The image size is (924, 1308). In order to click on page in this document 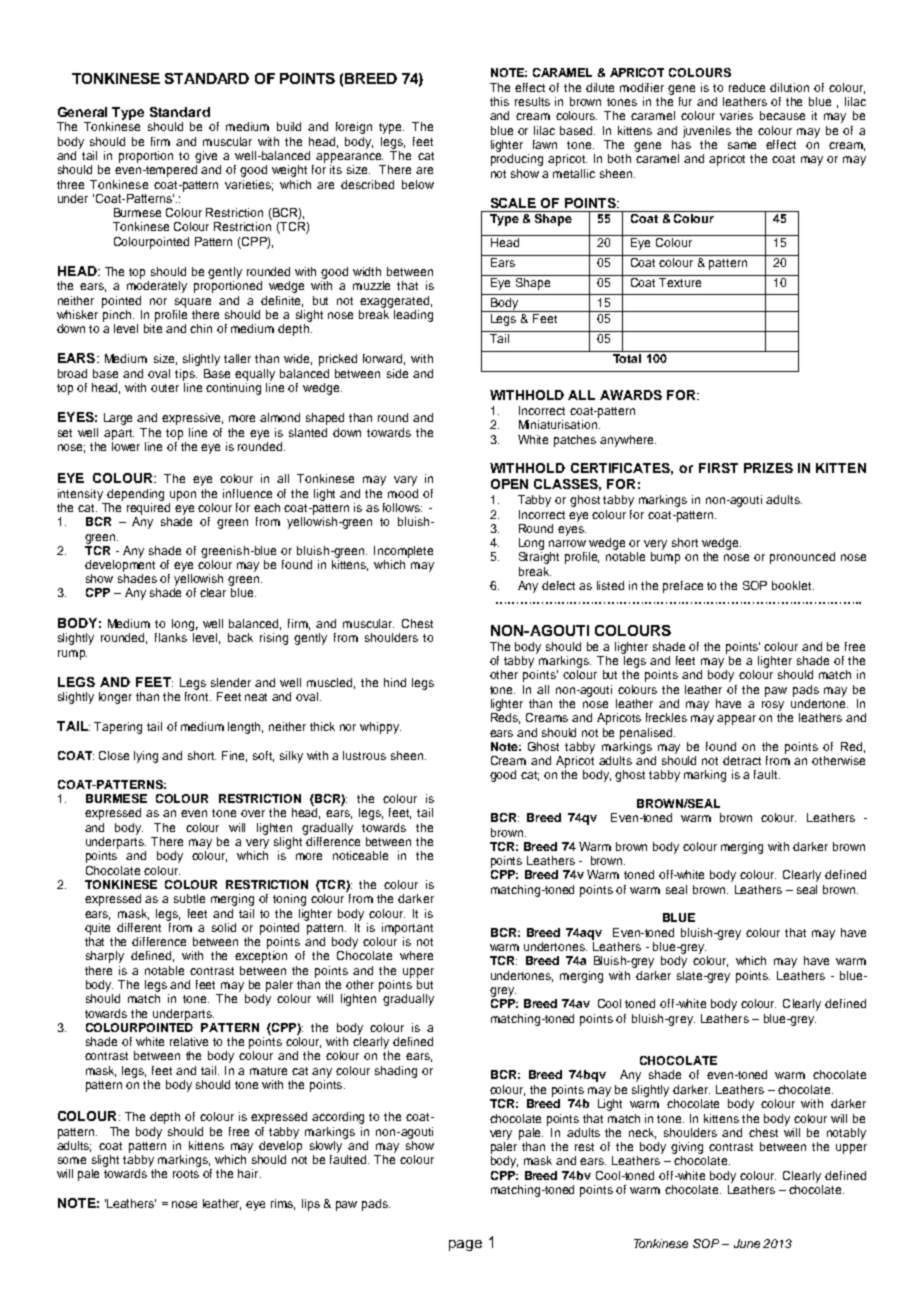, I will do `click(465, 1245)`.
